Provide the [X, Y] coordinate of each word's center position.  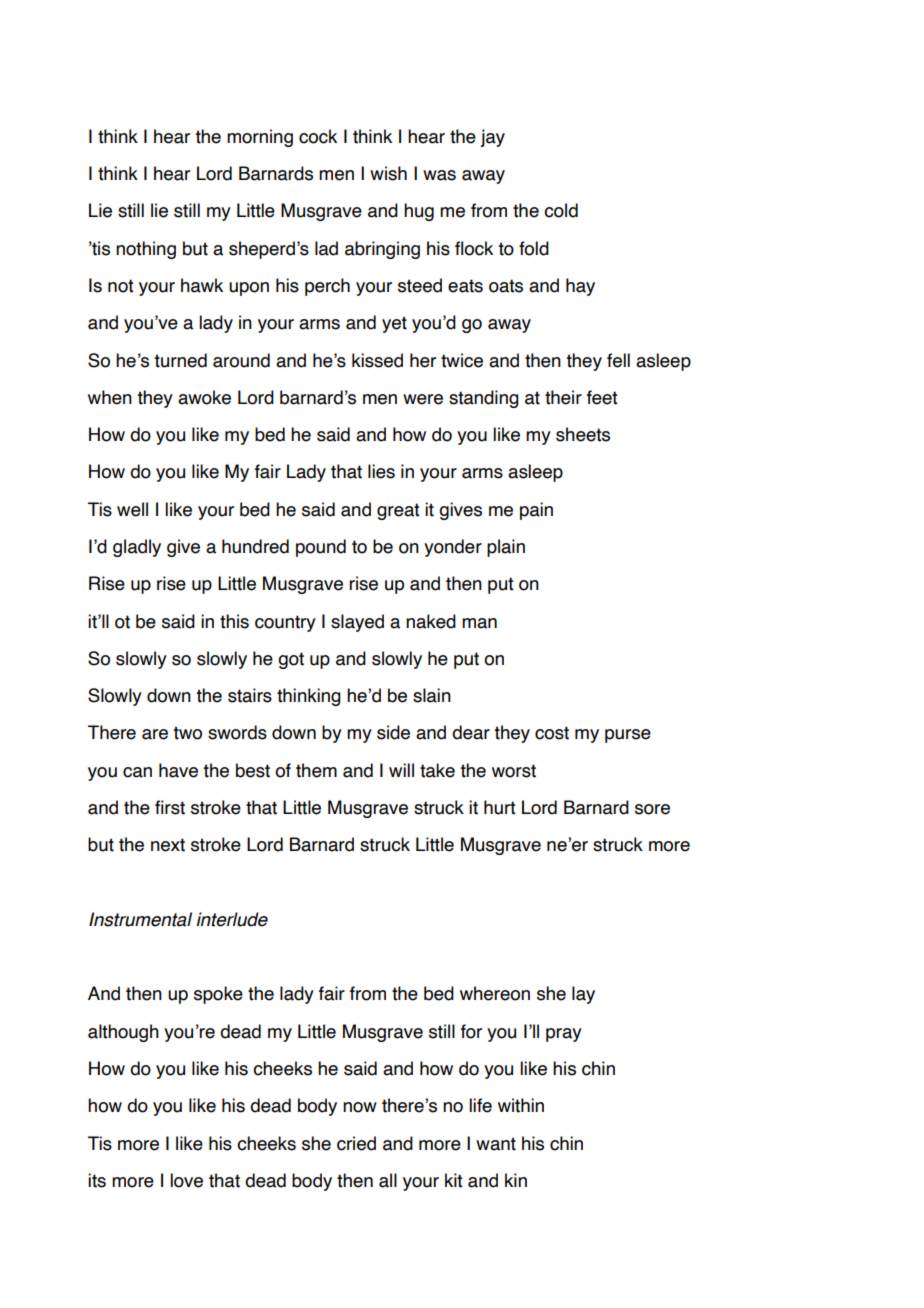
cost [552, 733]
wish [388, 173]
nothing [146, 250]
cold [561, 210]
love [186, 1180]
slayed [357, 623]
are [155, 734]
